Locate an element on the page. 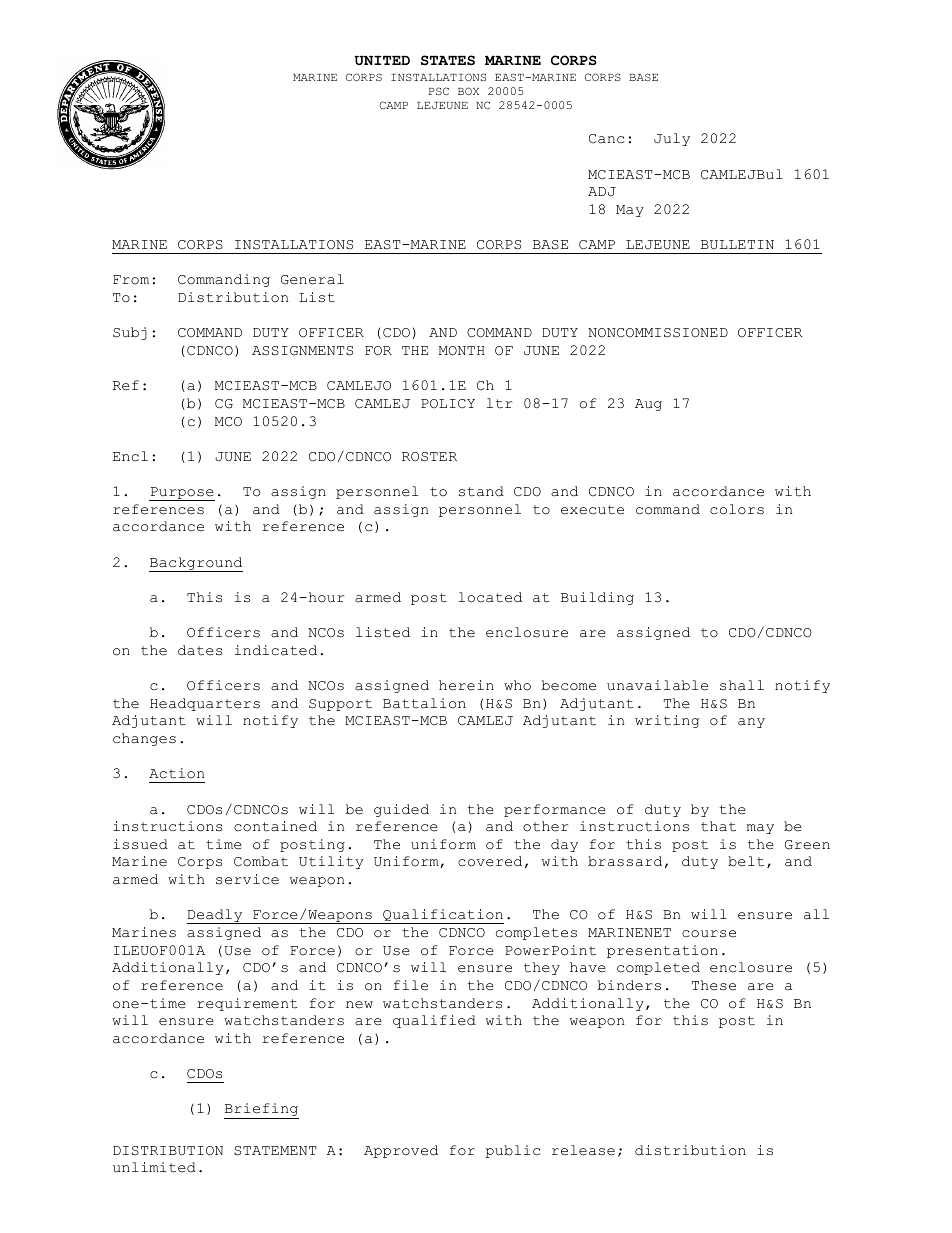  Briefing is located at coordinates (261, 1111).
